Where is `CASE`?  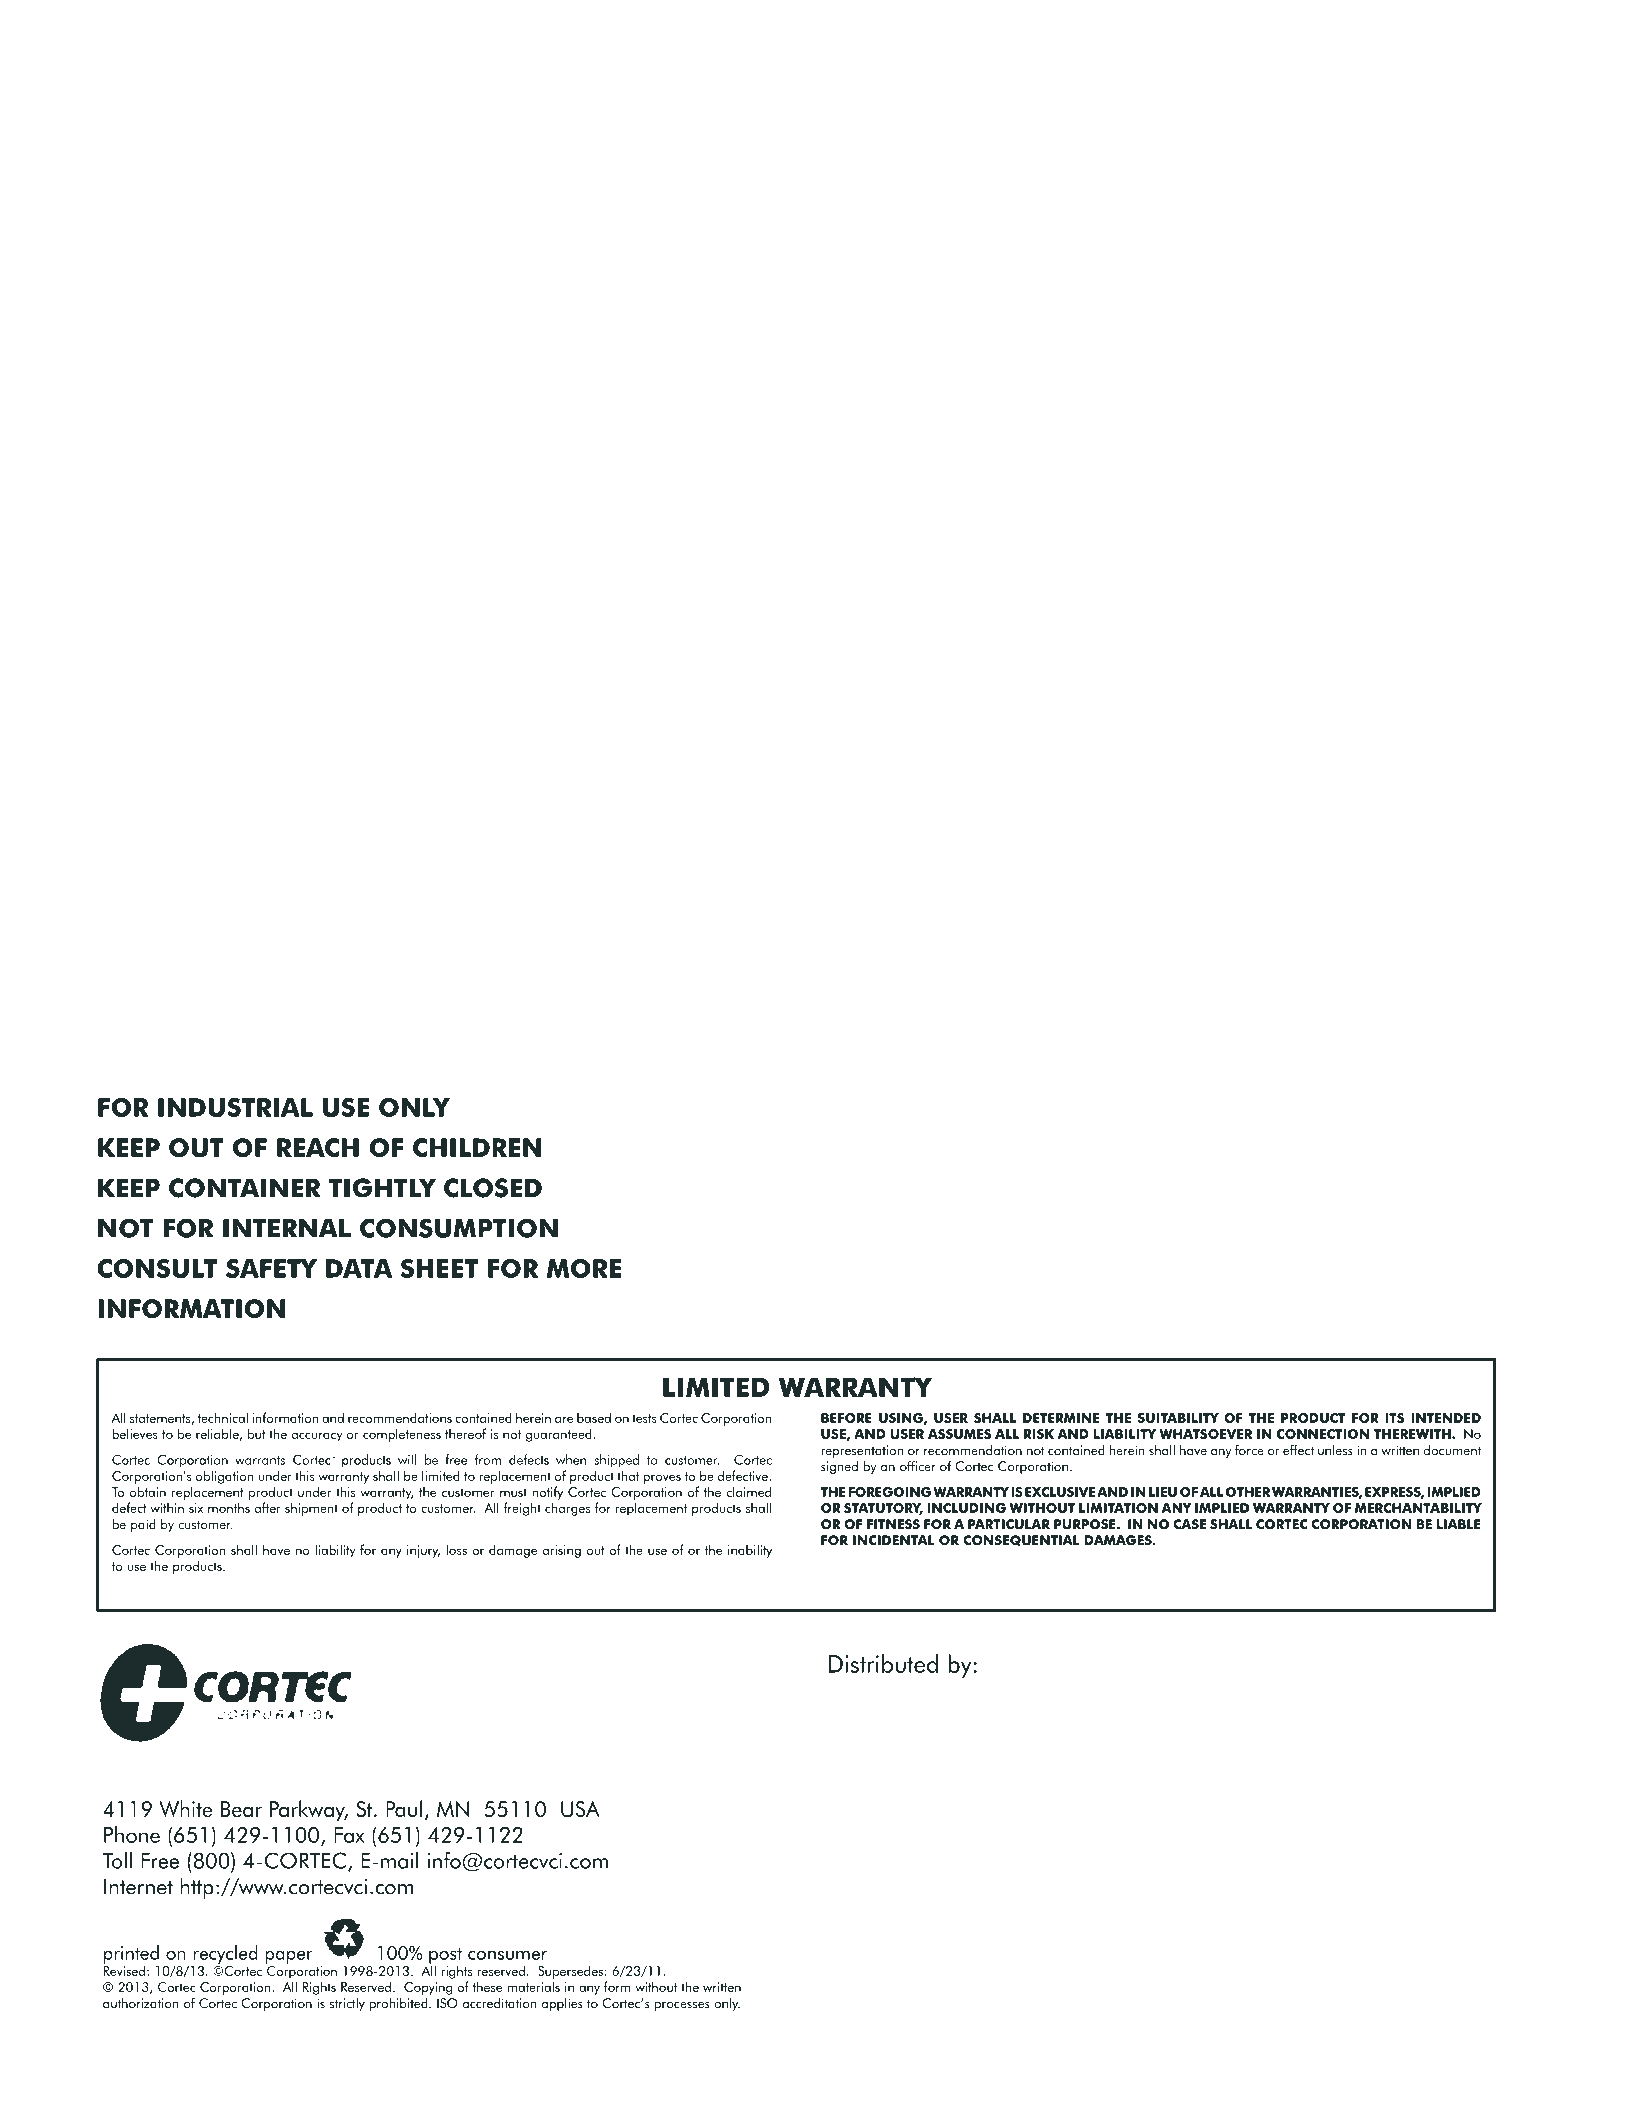
CASE is located at coordinates (1189, 1524).
